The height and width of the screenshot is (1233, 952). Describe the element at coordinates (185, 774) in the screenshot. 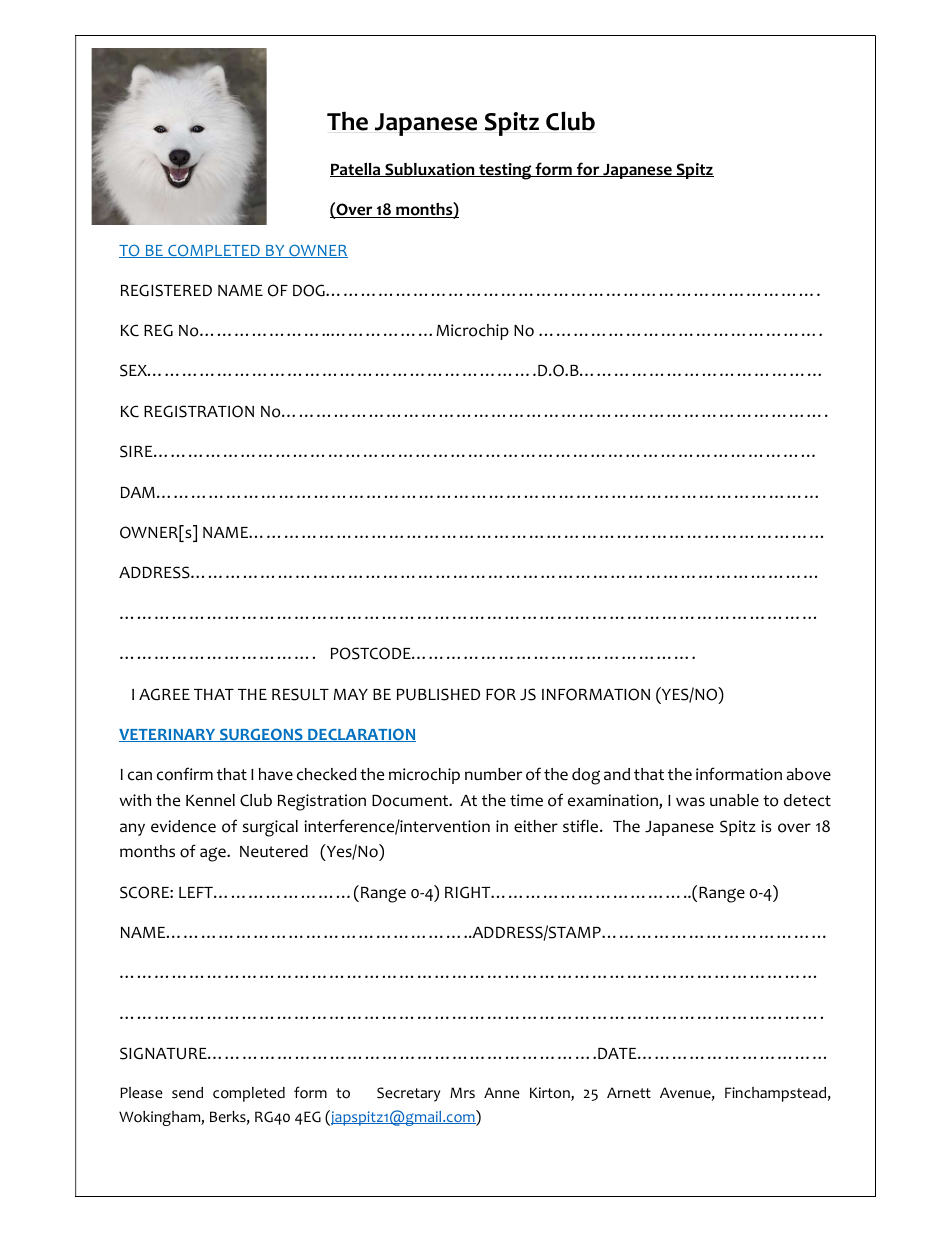

I see `confirm` at that location.
